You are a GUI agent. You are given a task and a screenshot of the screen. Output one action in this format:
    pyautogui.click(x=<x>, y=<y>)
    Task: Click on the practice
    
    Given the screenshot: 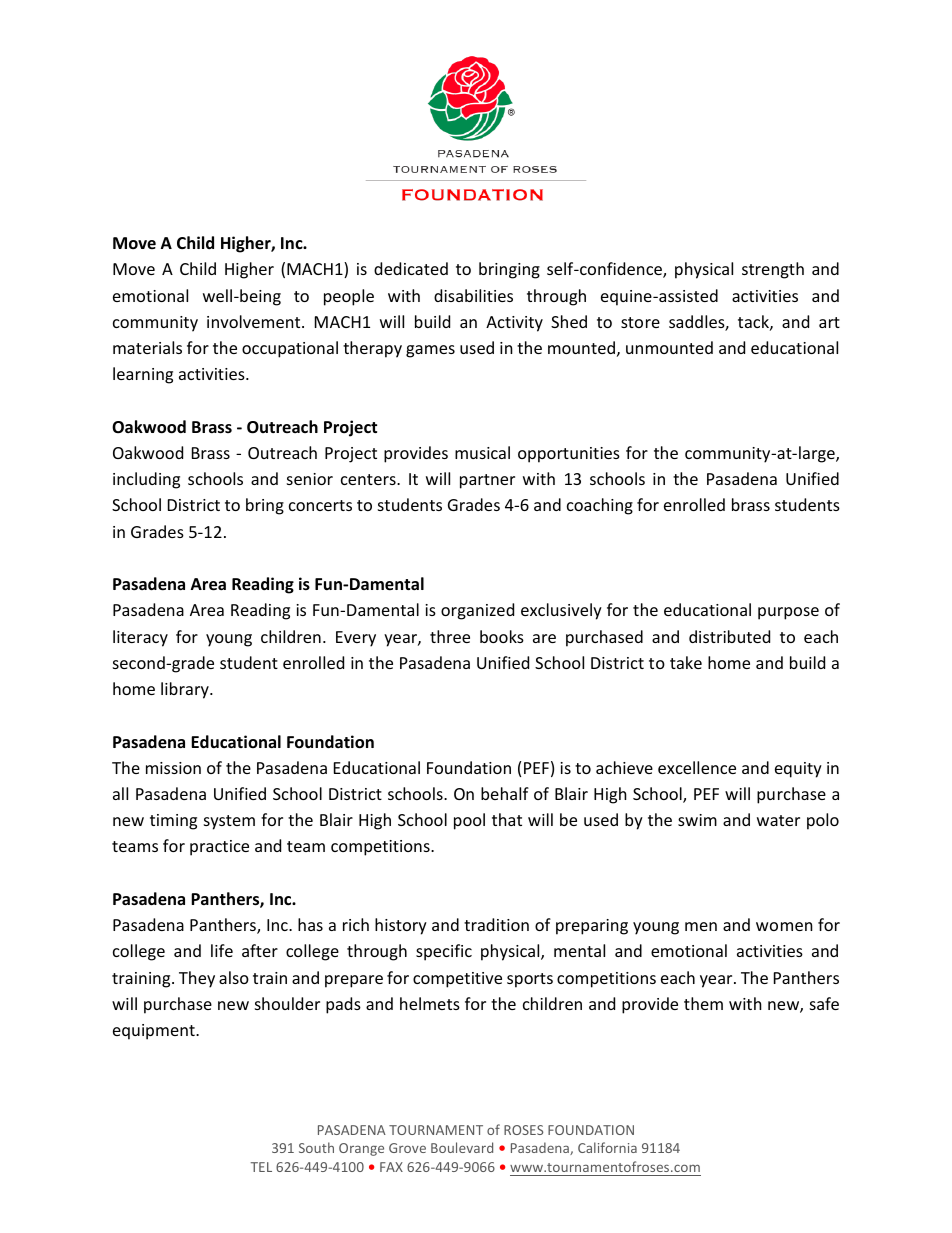 What is the action you would take?
    pyautogui.click(x=219, y=848)
